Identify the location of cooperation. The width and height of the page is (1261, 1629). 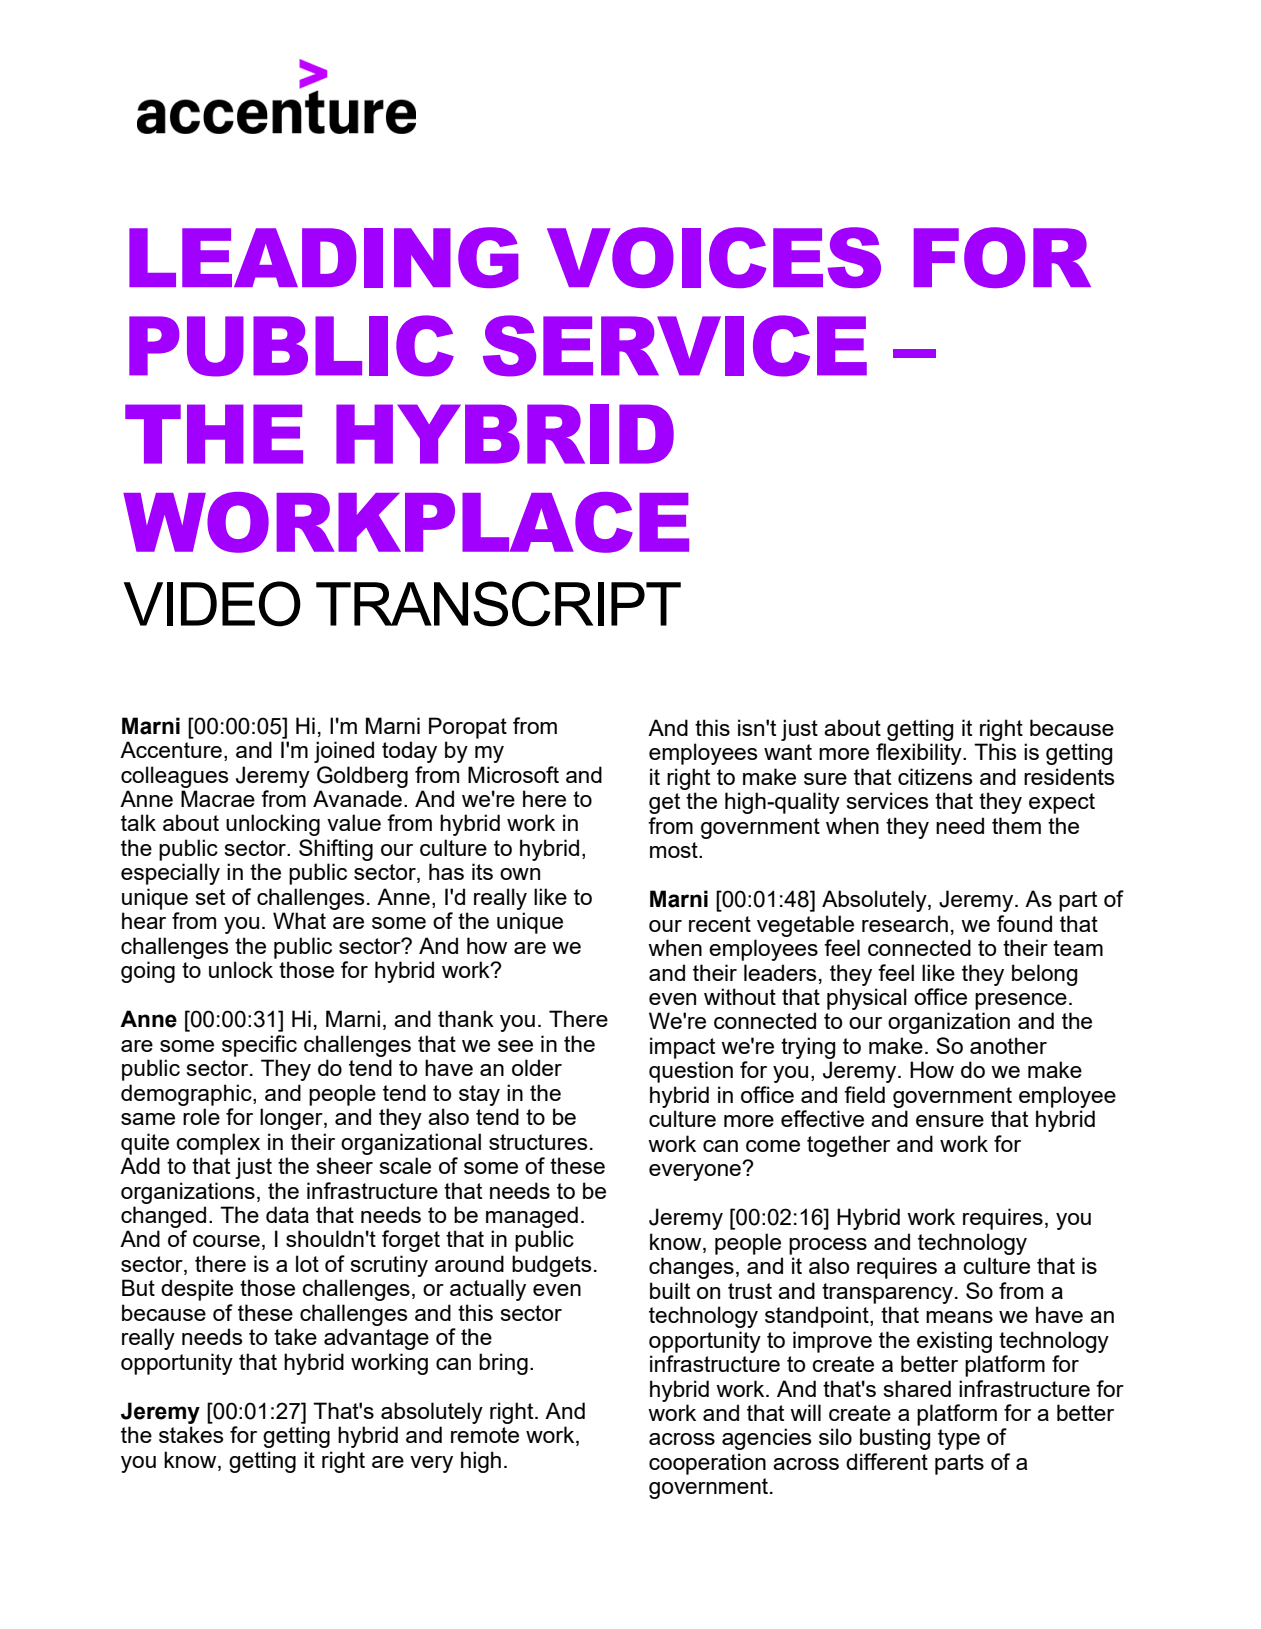
(707, 1464).
